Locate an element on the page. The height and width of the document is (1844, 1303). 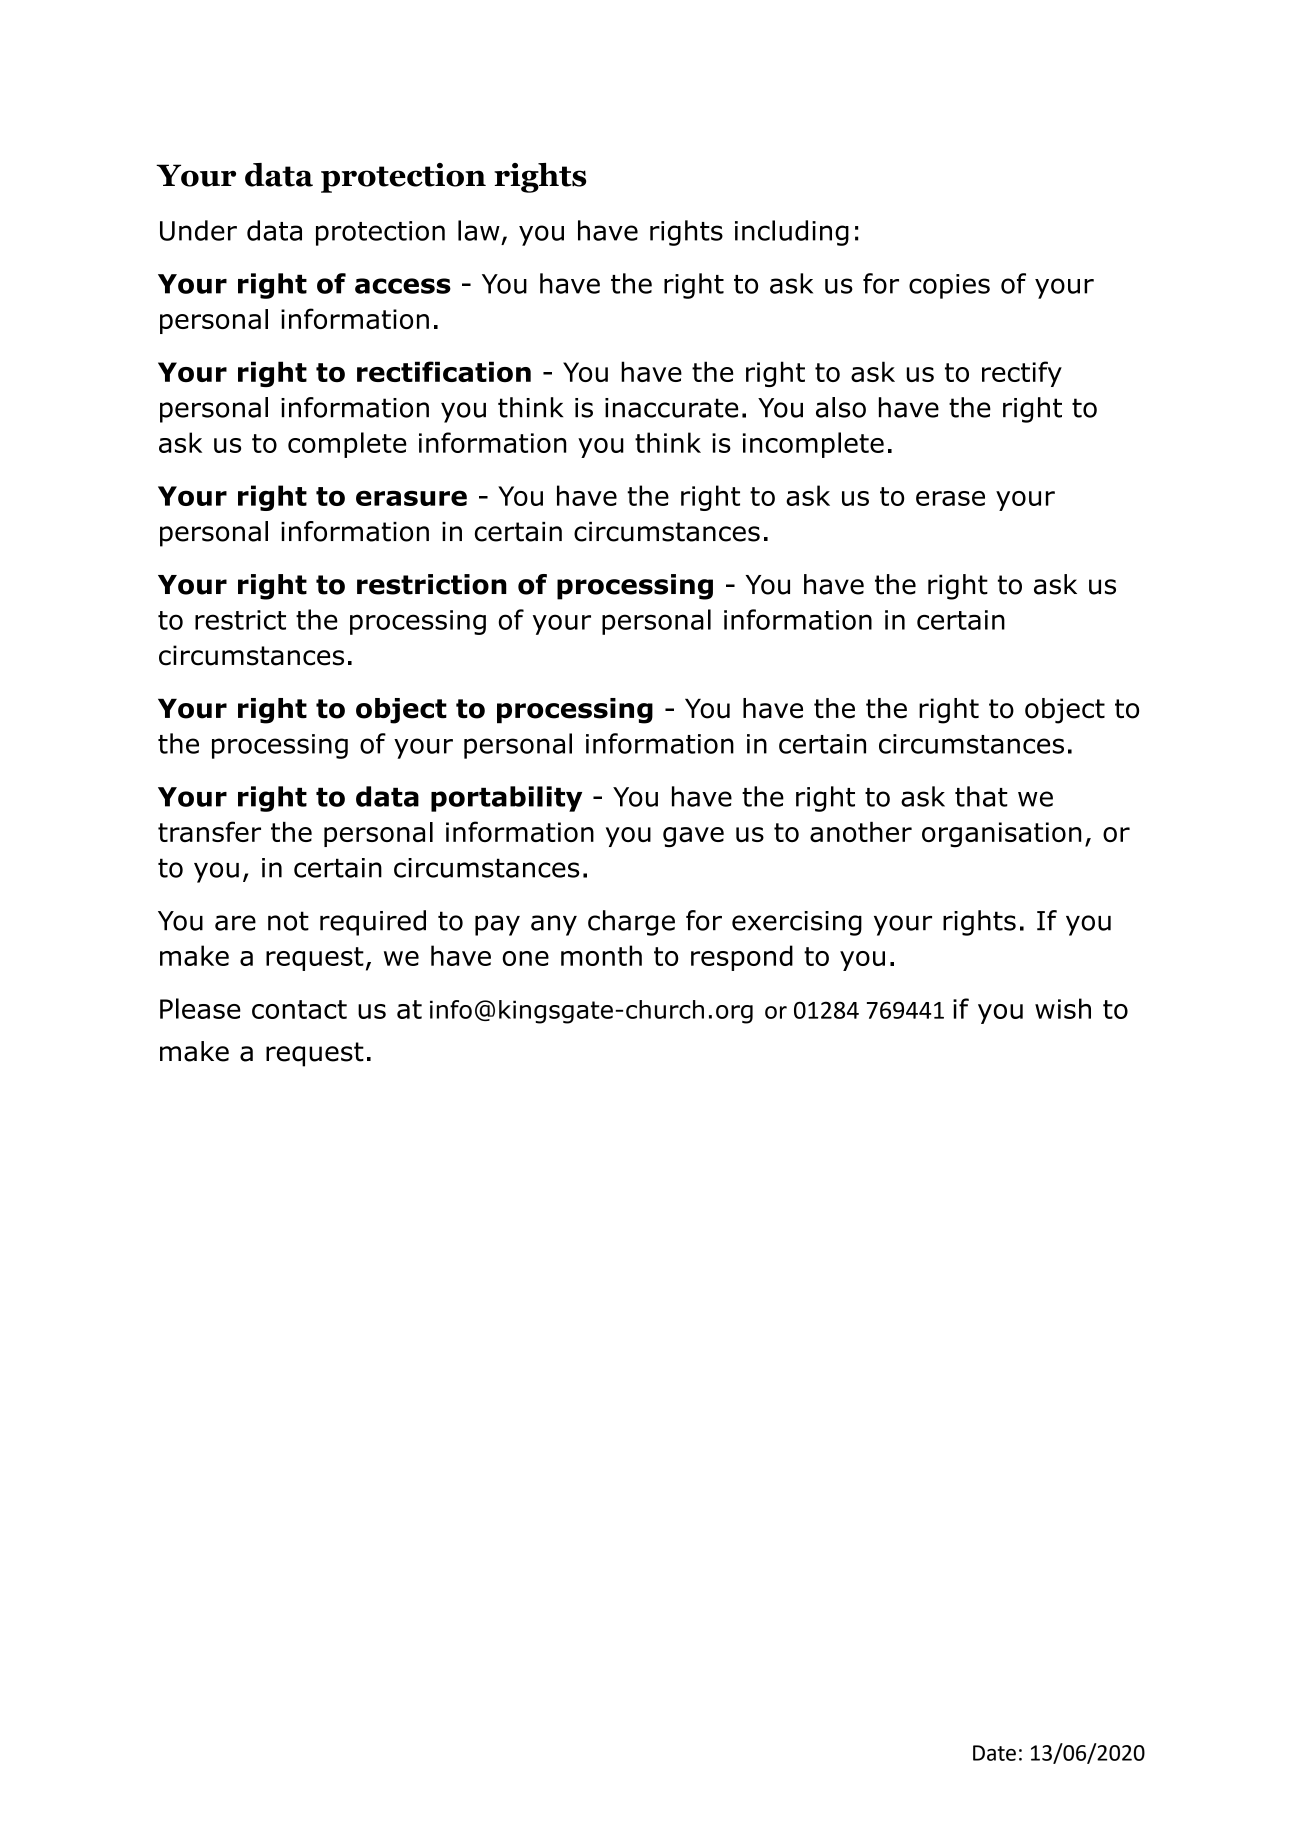
copies is located at coordinates (949, 286).
